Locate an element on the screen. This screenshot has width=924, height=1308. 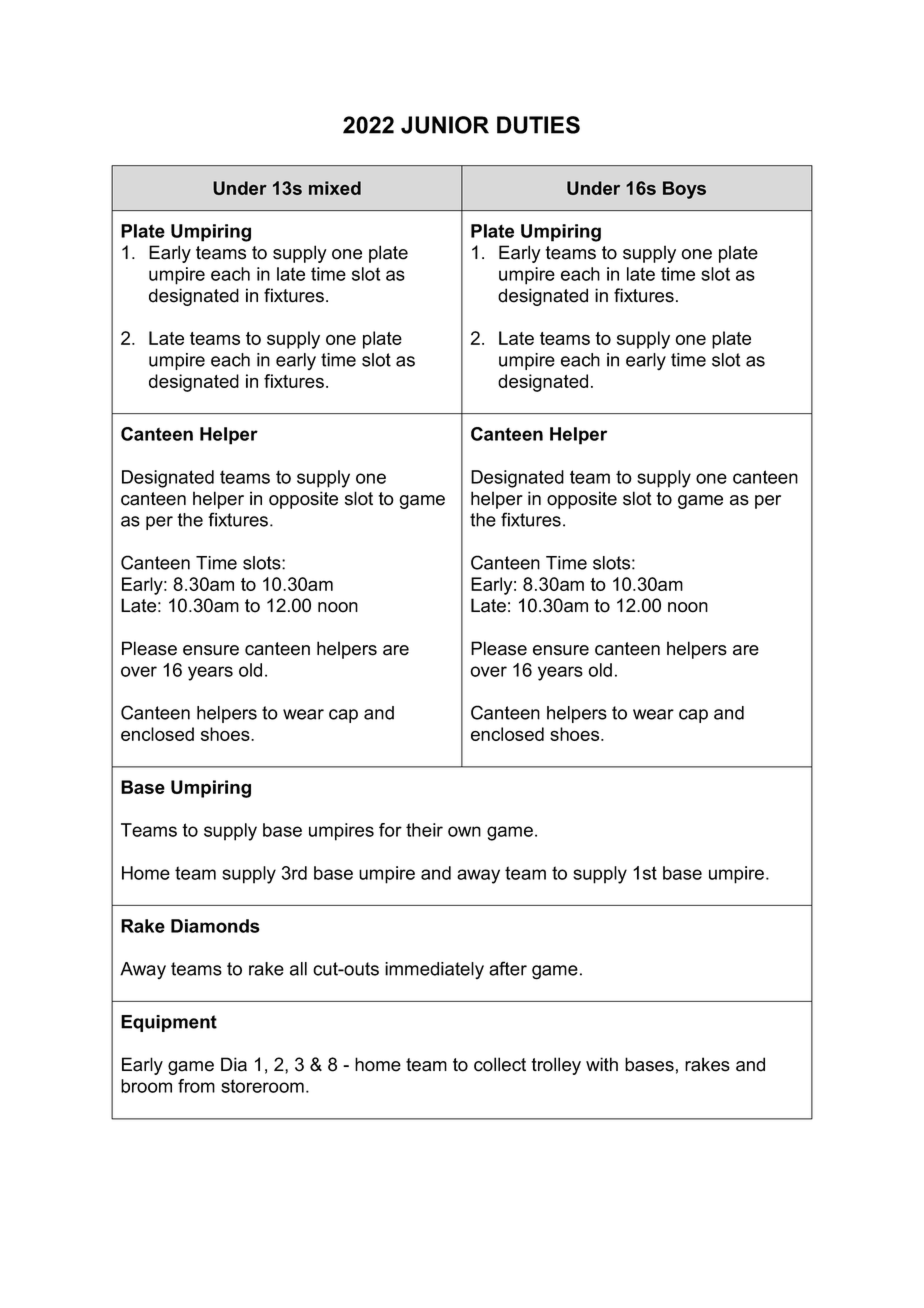
their is located at coordinates (424, 830).
